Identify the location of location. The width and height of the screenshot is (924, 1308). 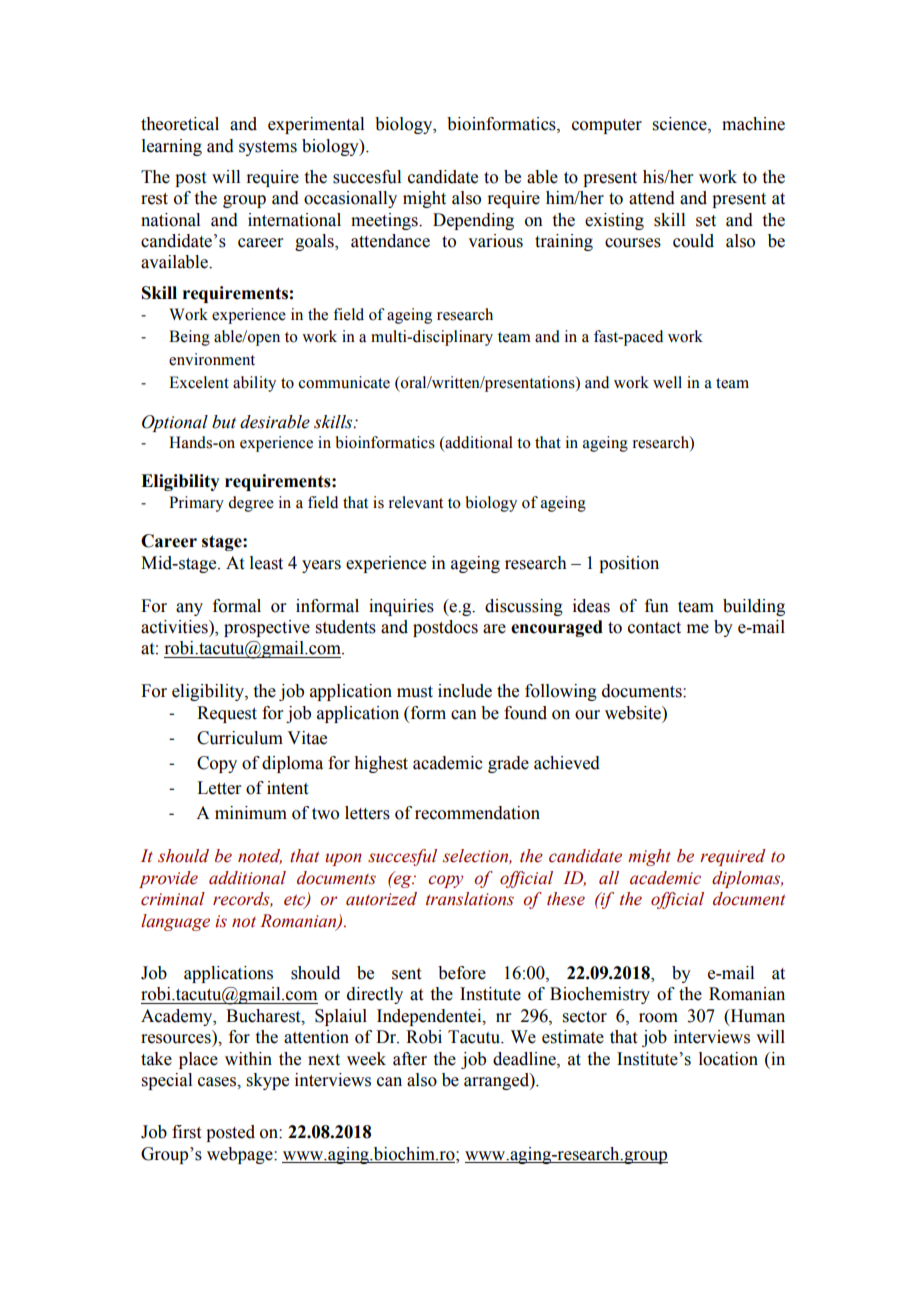
(728, 1059).
